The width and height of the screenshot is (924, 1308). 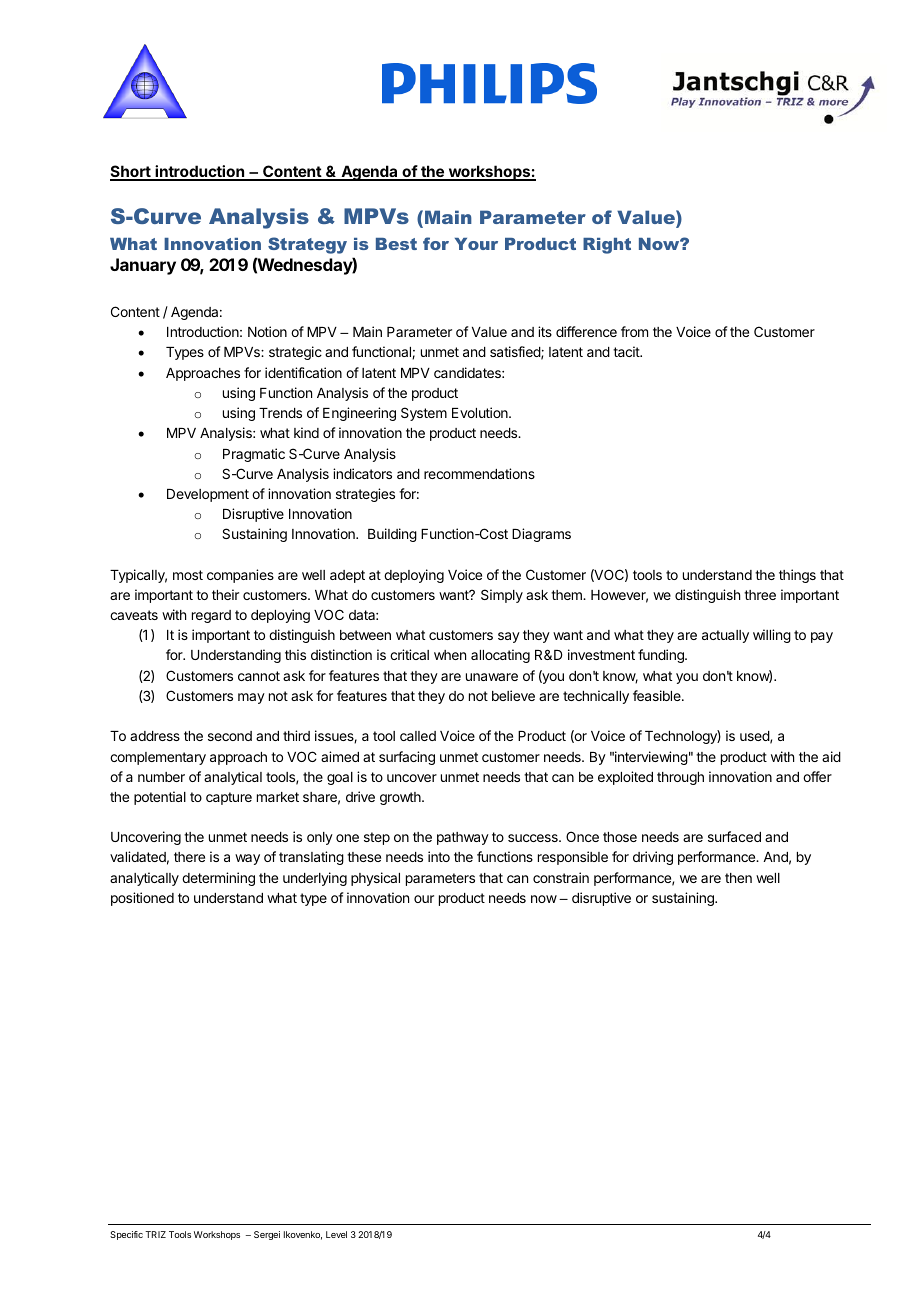 What do you see at coordinates (476, 244) in the screenshot?
I see `Your` at bounding box center [476, 244].
